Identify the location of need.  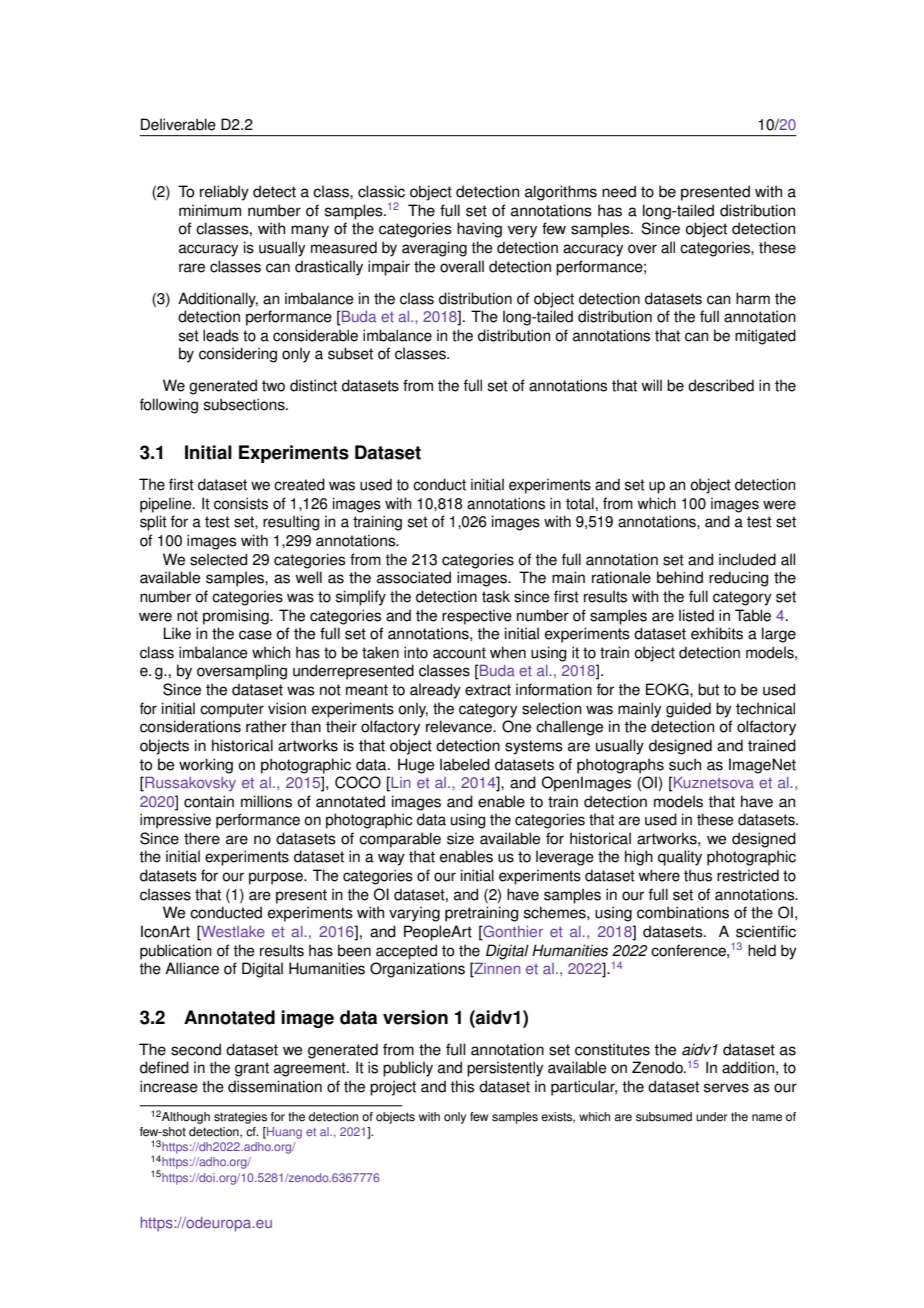
(619, 191).
